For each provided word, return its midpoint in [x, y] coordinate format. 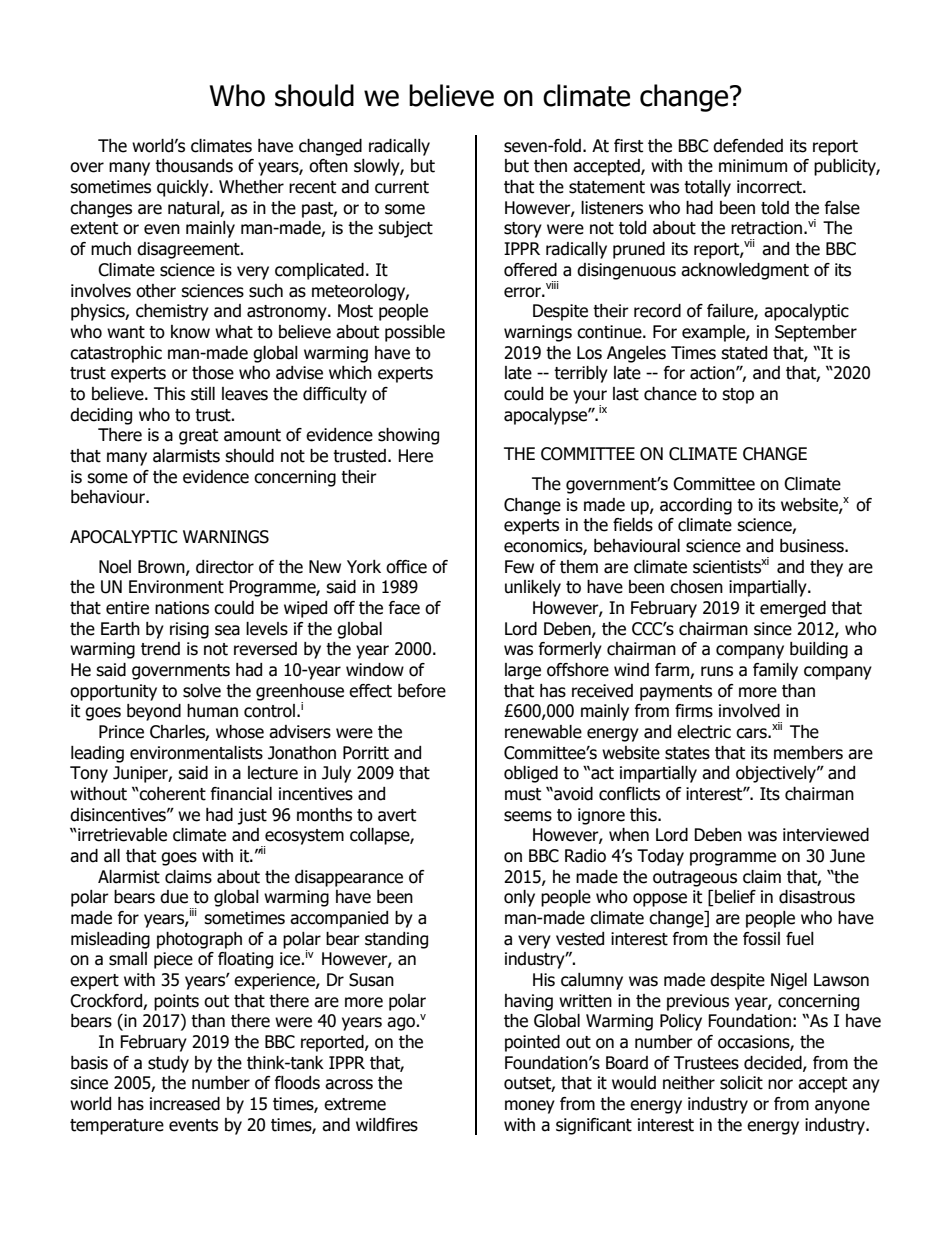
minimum [753, 166]
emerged [793, 609]
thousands [194, 166]
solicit [741, 1083]
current [402, 187]
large [523, 671]
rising [189, 630]
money [530, 1107]
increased [185, 1104]
